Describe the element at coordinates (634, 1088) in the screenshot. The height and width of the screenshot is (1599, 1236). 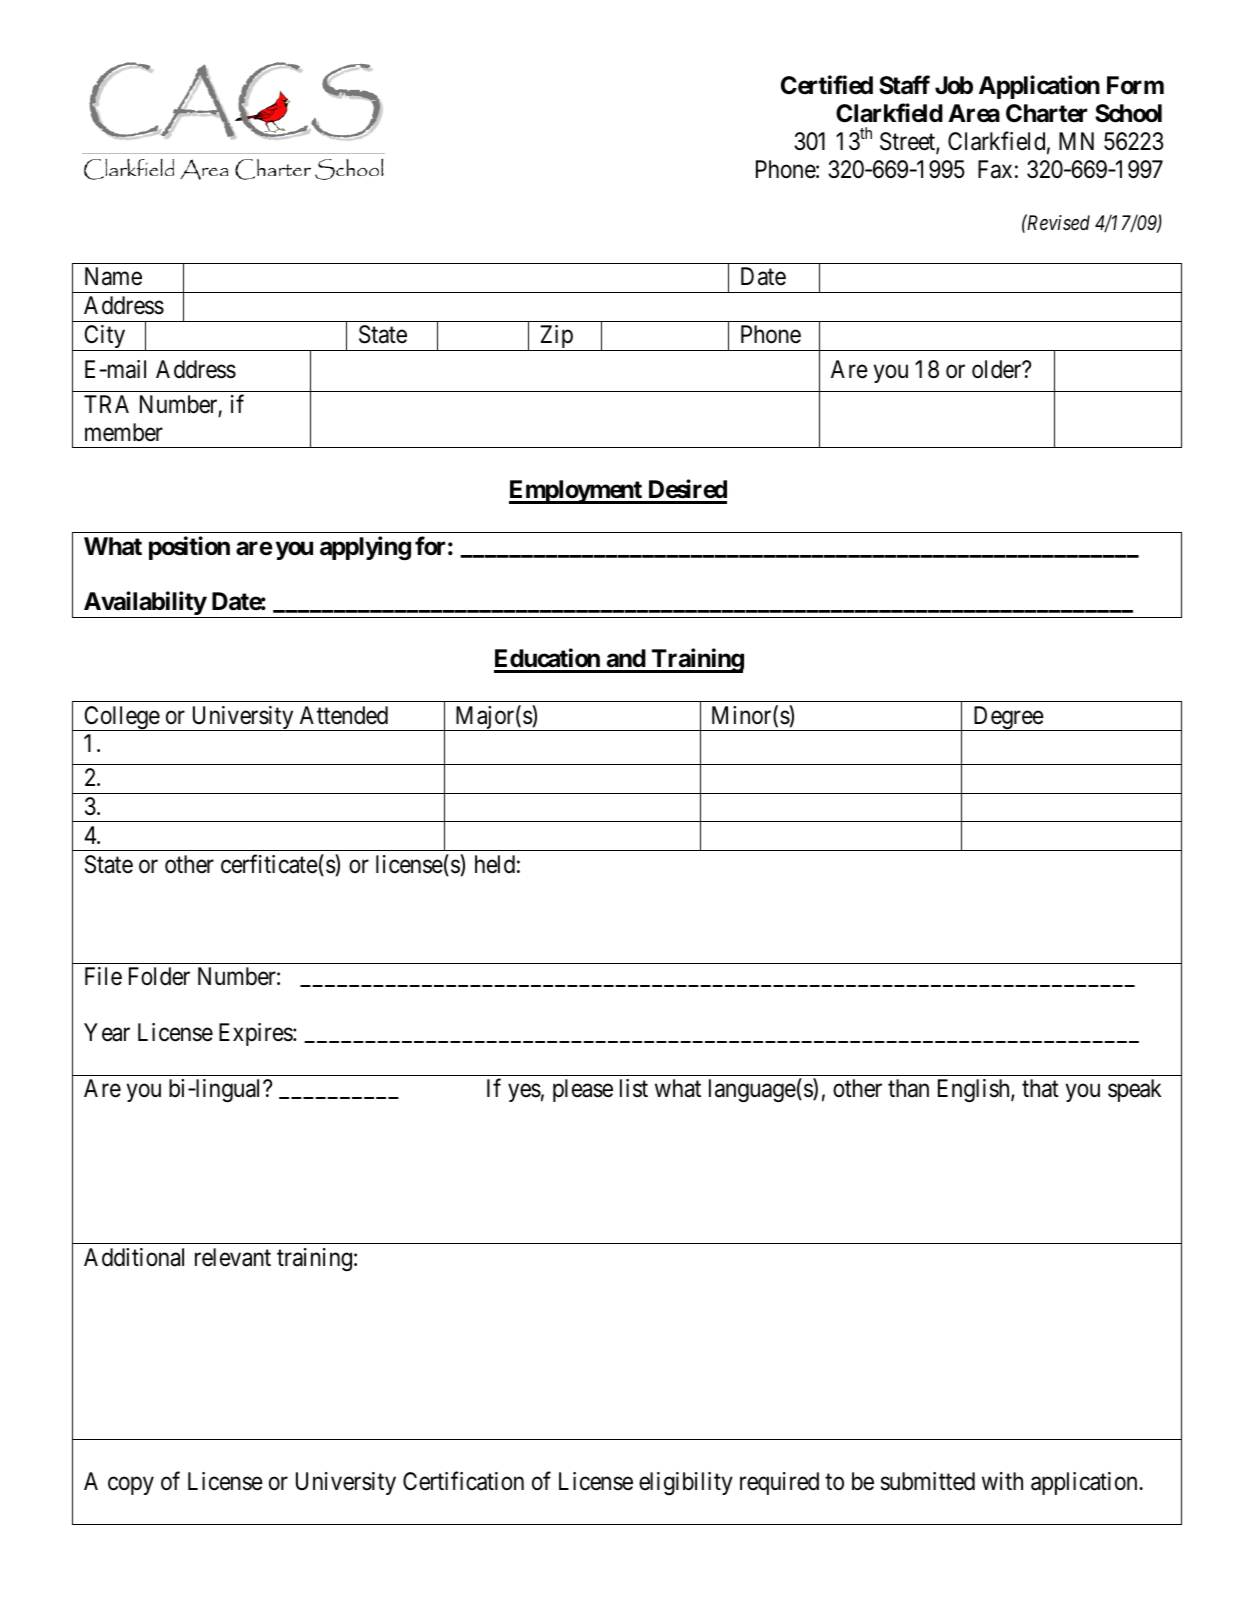
I see `list` at that location.
